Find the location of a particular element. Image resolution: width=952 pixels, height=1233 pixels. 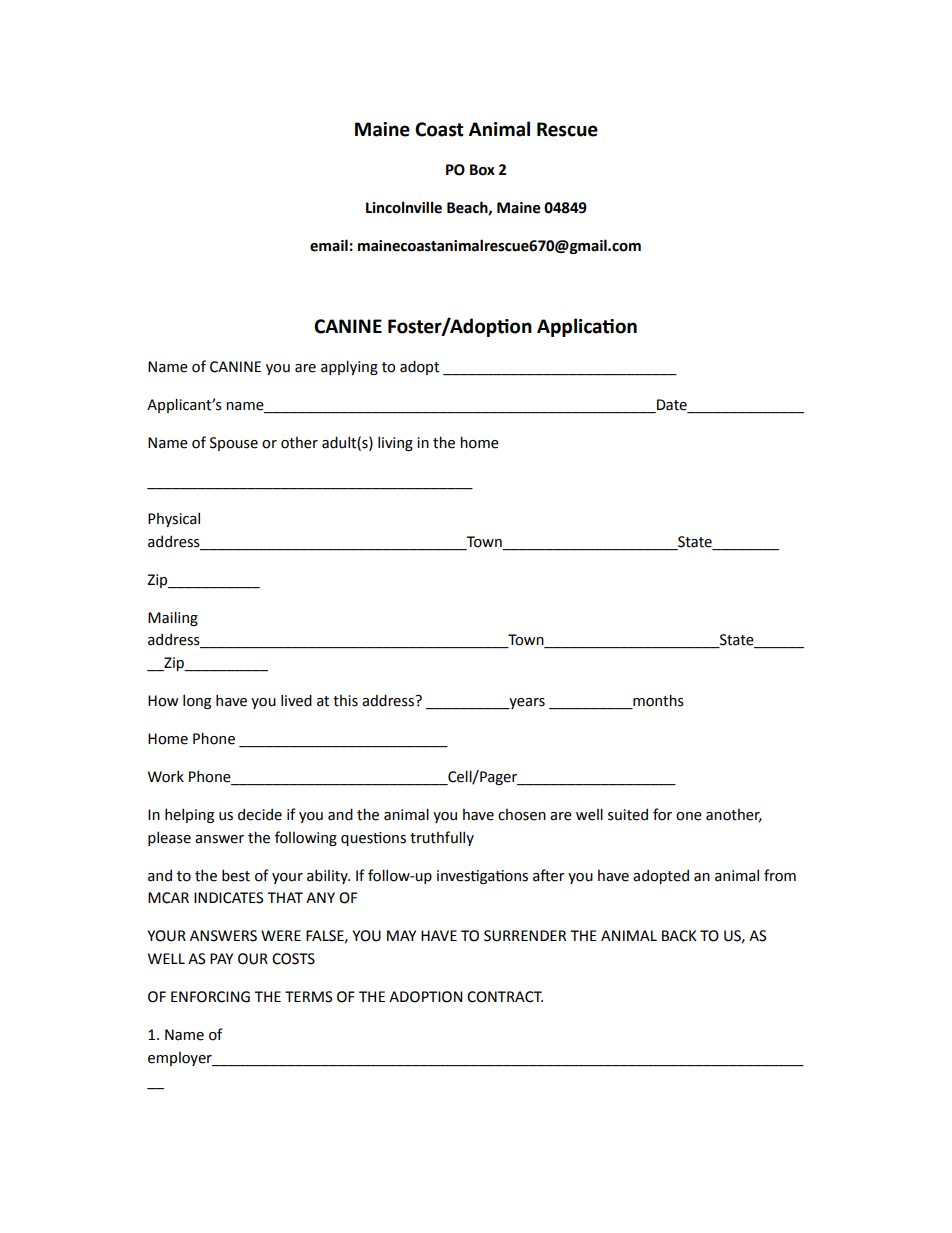

long is located at coordinates (197, 701).
